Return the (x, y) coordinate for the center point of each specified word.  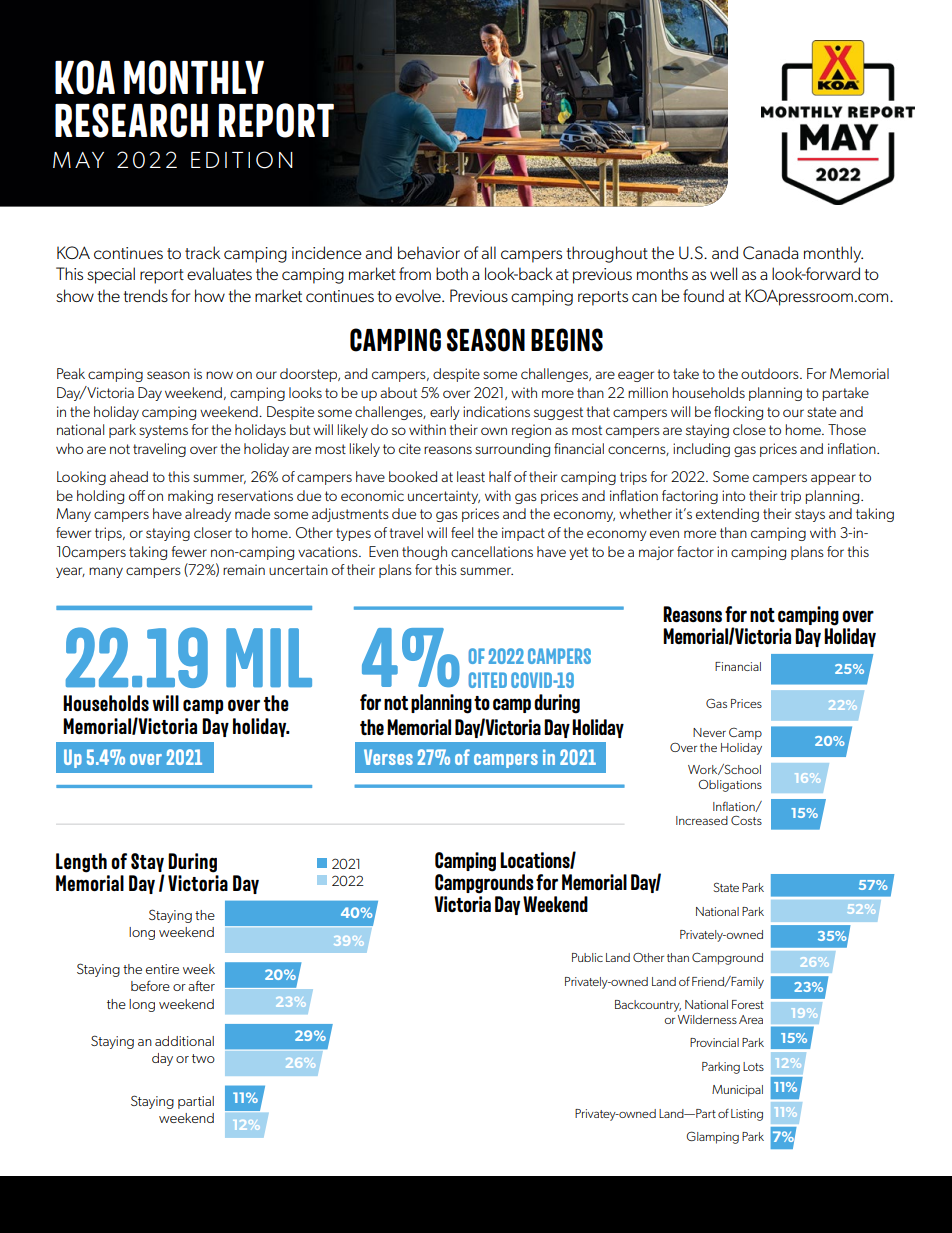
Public (587, 957)
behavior (429, 252)
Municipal (737, 1091)
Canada (770, 253)
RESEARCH (131, 120)
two (203, 1058)
